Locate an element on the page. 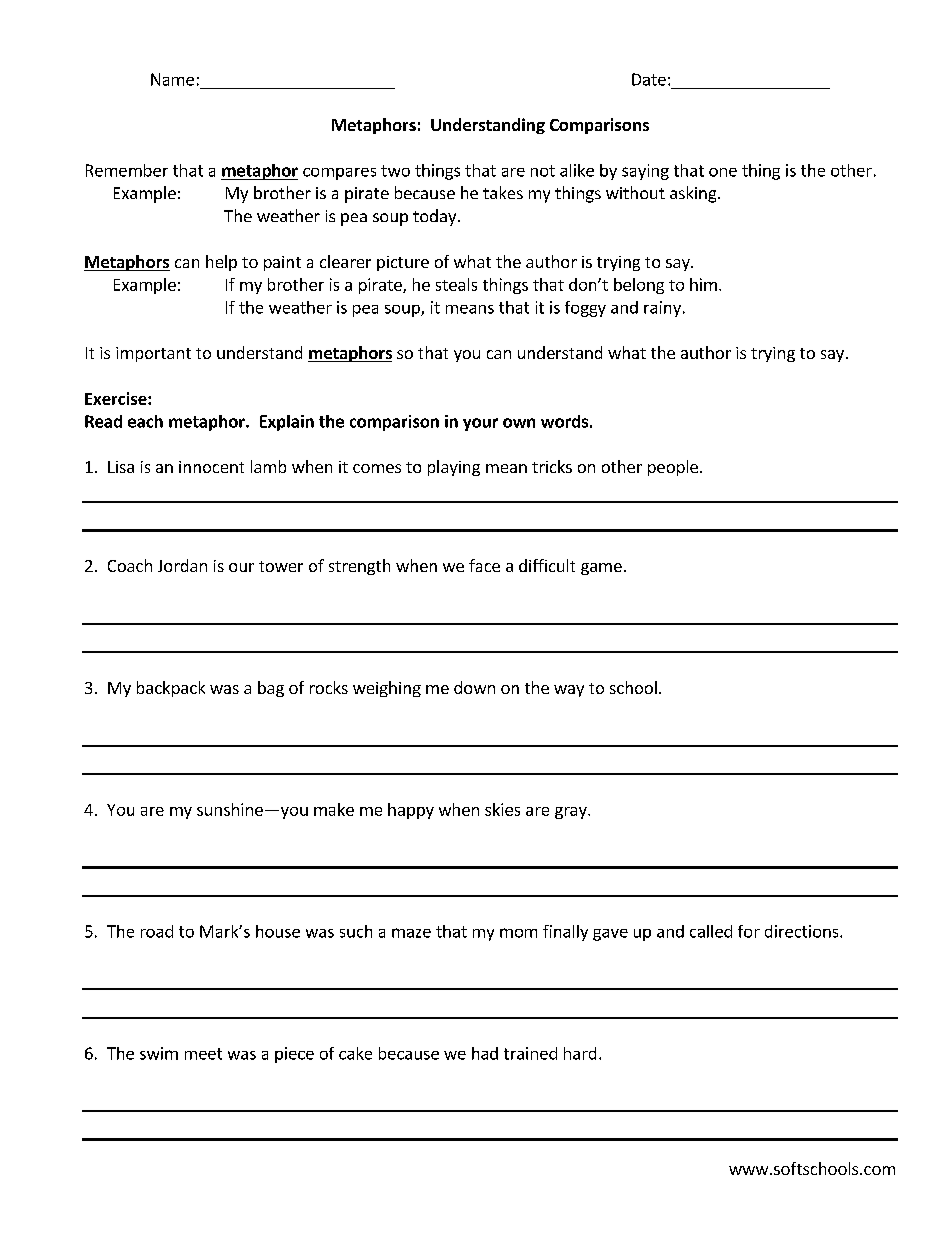  face is located at coordinates (484, 565).
